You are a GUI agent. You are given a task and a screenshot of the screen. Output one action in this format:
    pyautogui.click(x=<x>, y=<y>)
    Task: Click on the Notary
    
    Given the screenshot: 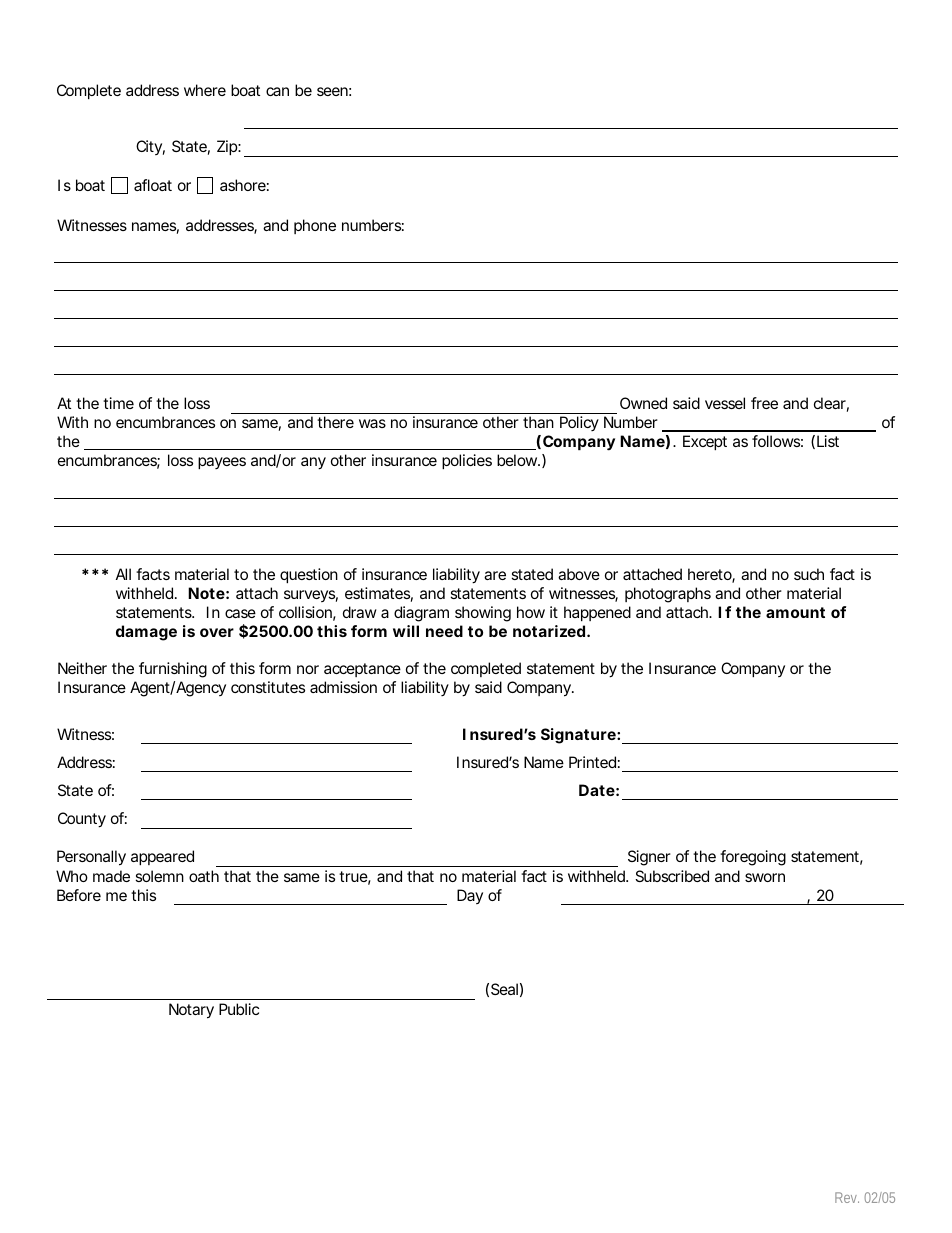 What is the action you would take?
    pyautogui.click(x=191, y=1011)
